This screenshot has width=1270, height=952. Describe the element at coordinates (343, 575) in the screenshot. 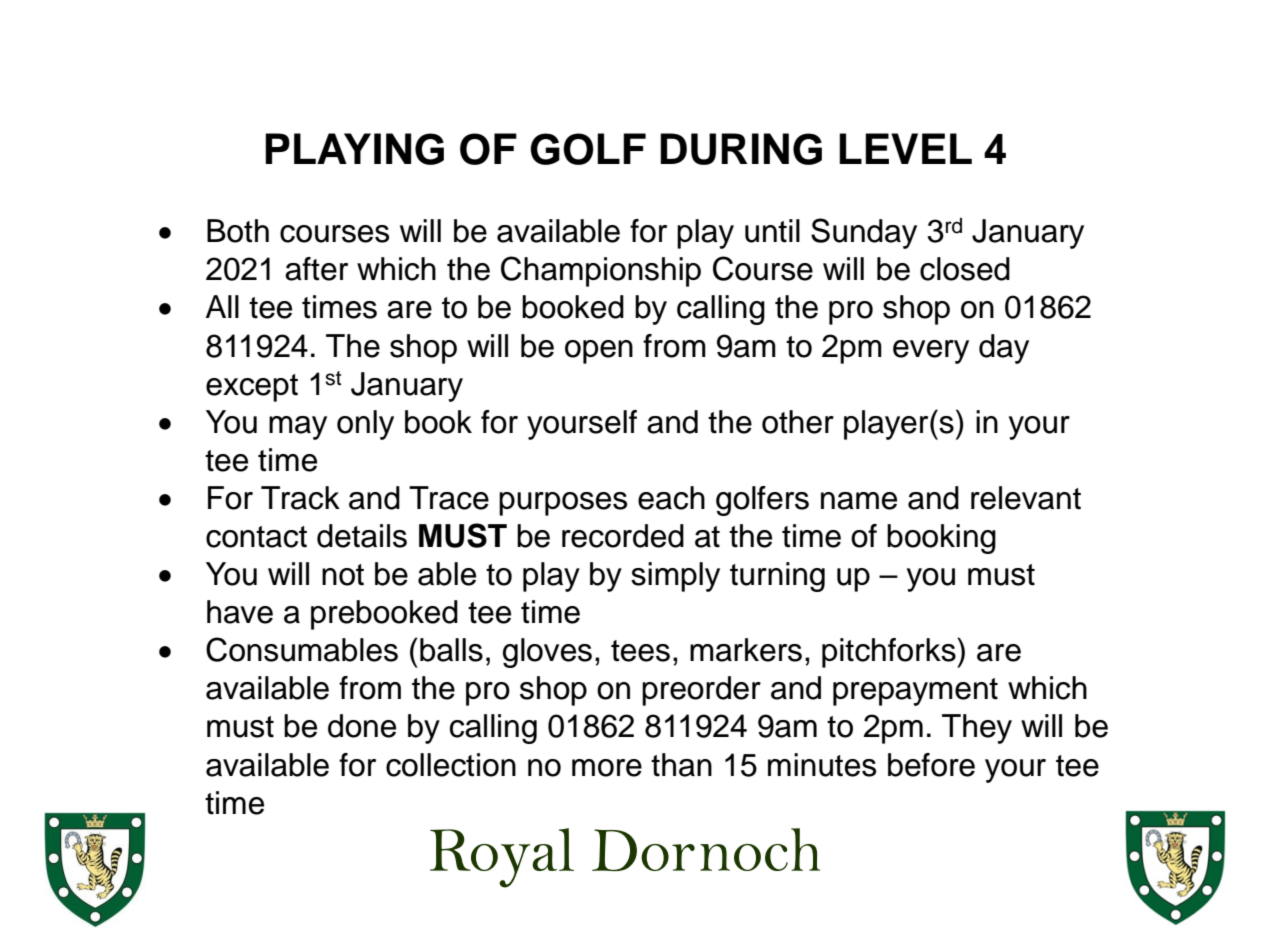

I see `not` at that location.
